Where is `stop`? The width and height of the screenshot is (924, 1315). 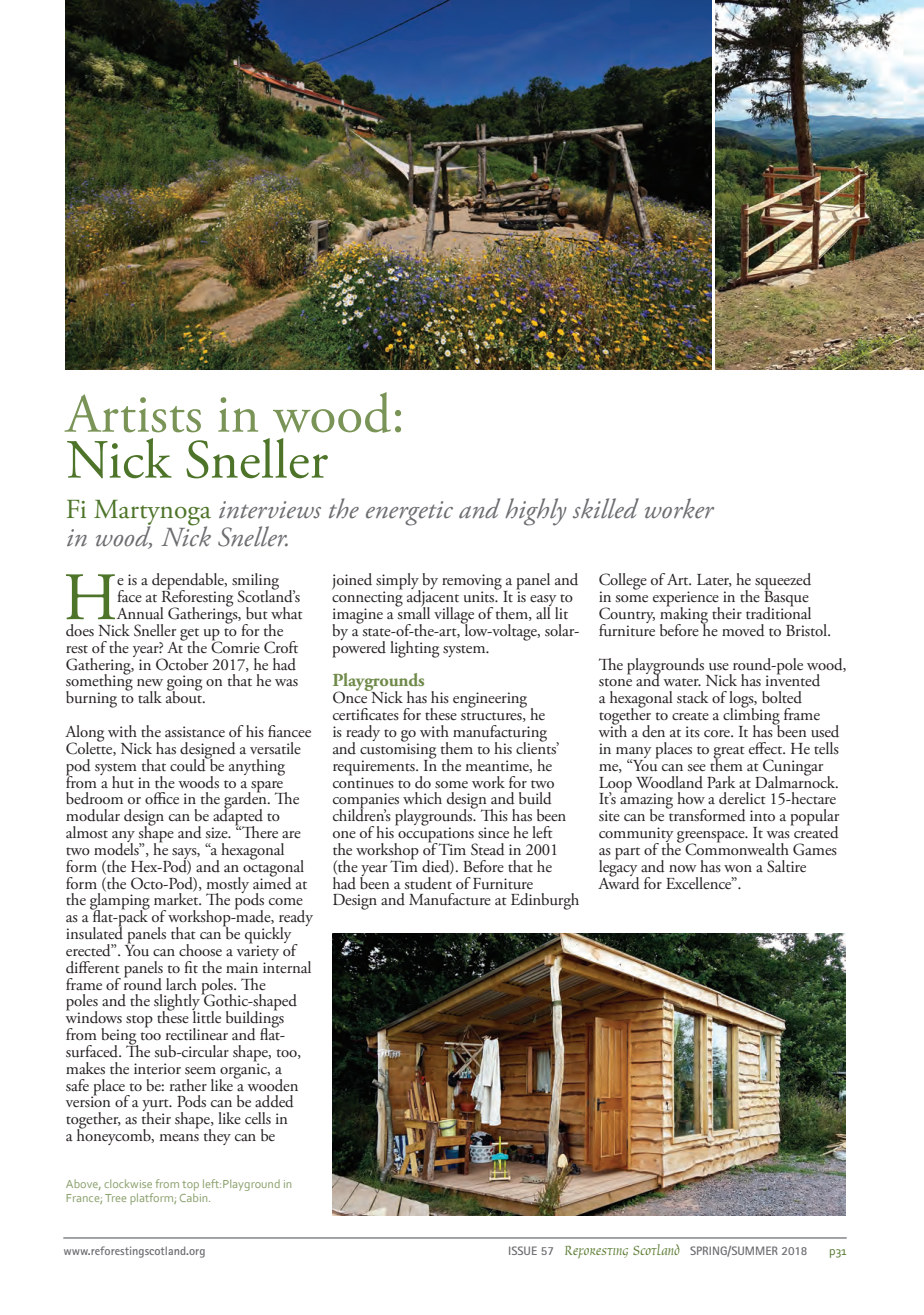 stop is located at coordinates (139, 1021).
